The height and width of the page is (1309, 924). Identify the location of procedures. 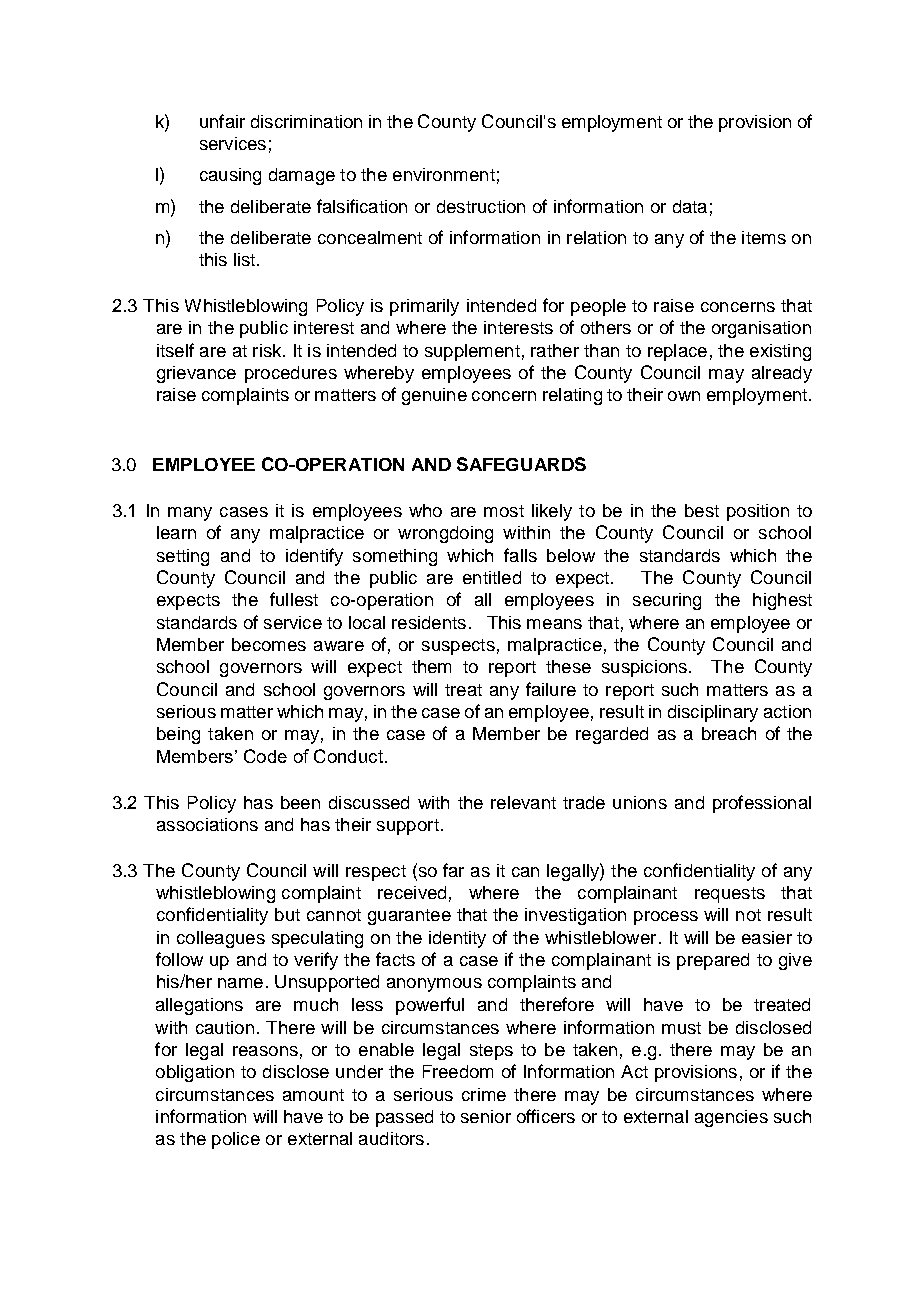
(291, 374).
